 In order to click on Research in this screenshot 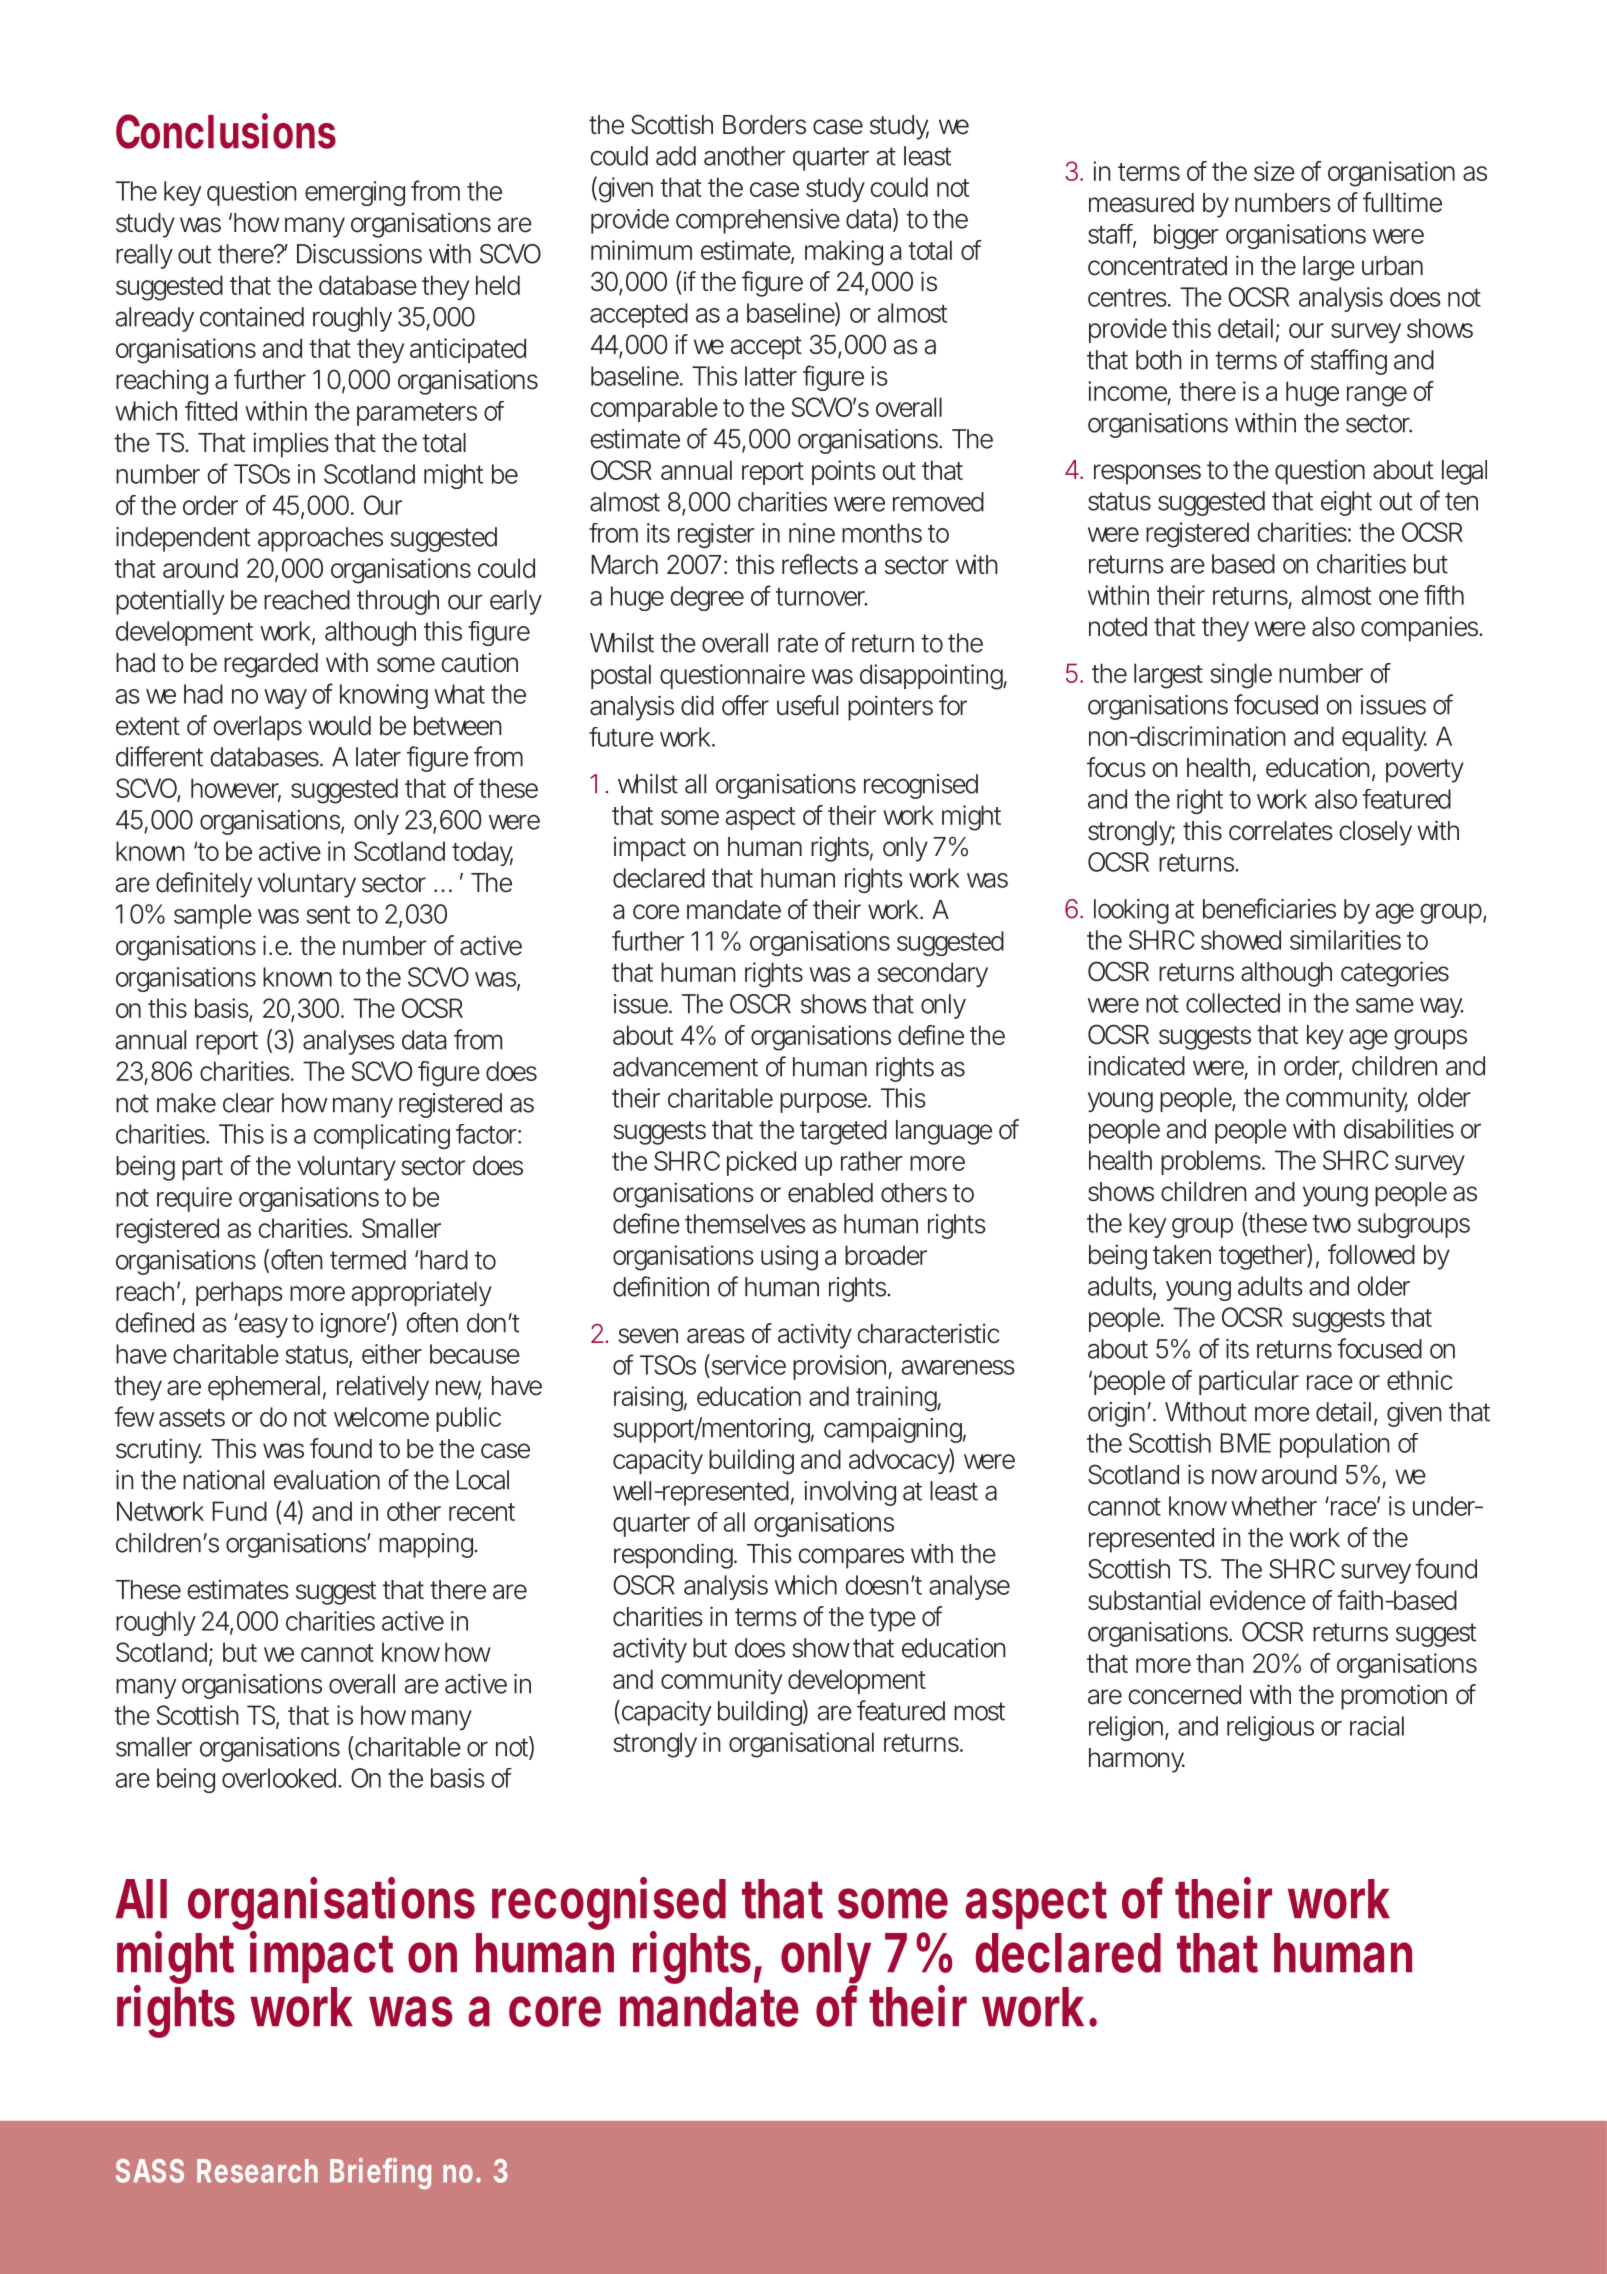, I will do `click(257, 2171)`.
